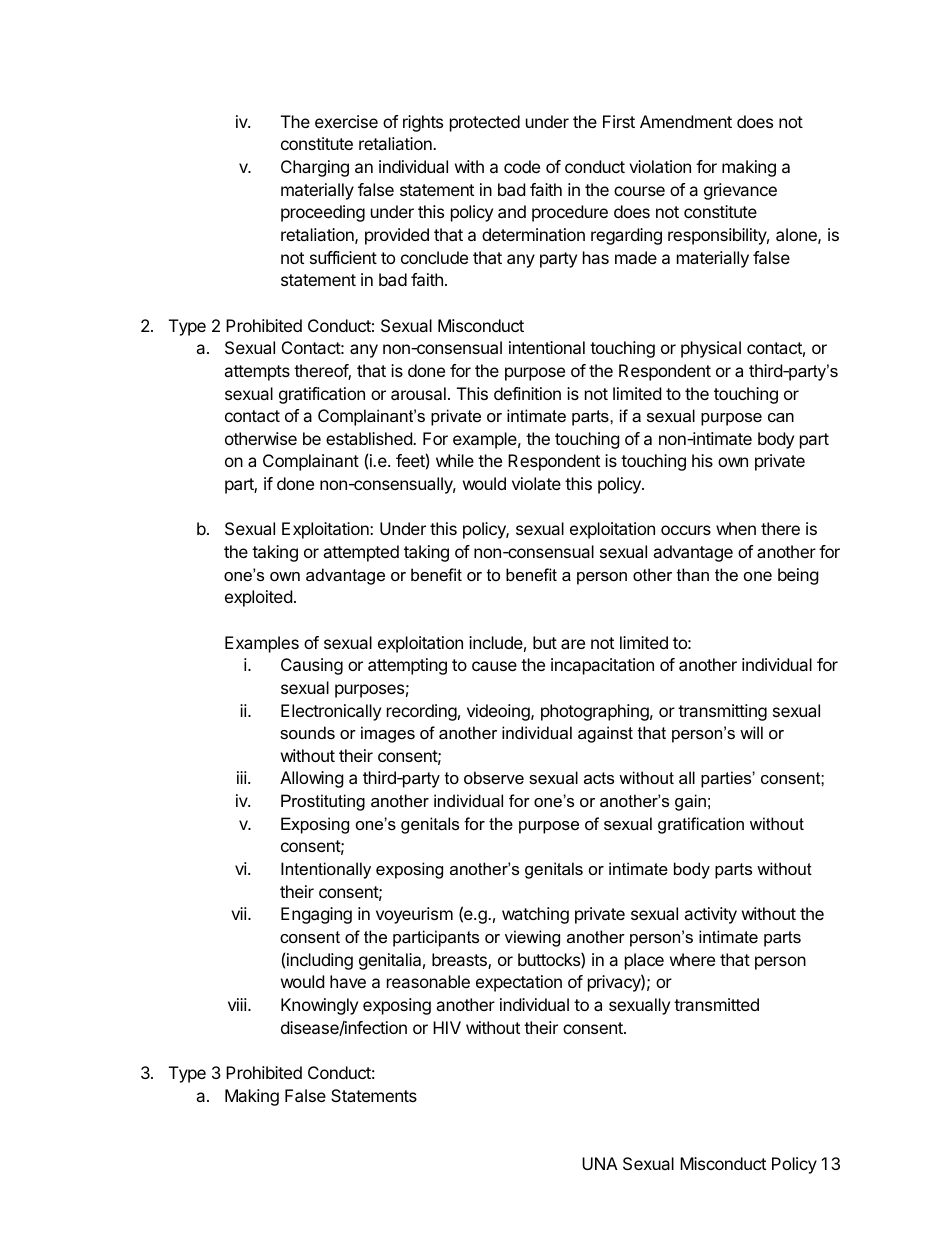 This document has height=1233, width=952. Describe the element at coordinates (740, 191) in the document. I see `grievance` at that location.
